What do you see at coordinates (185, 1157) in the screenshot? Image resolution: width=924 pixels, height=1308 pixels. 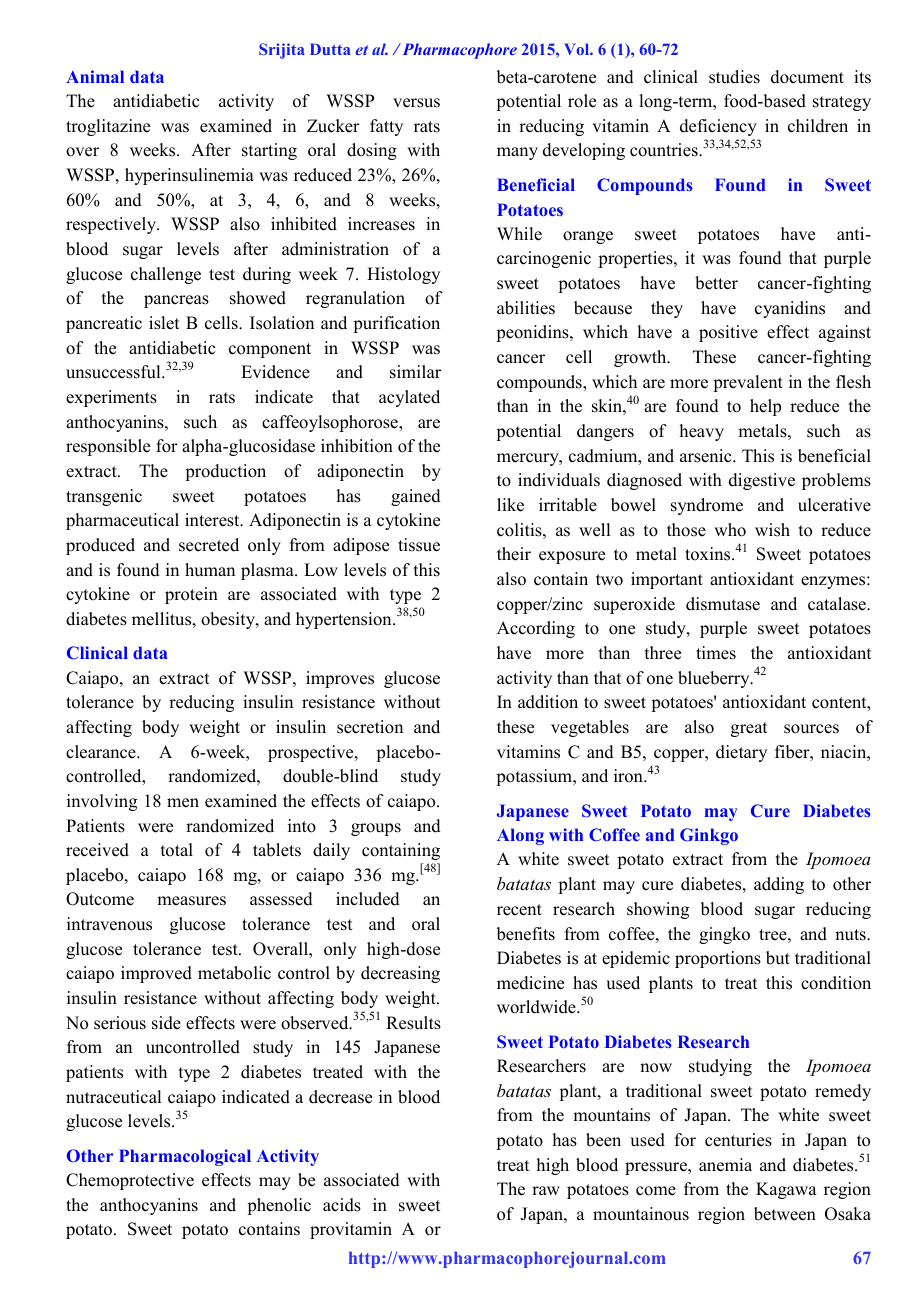 I see `Pharmacological` at bounding box center [185, 1157].
